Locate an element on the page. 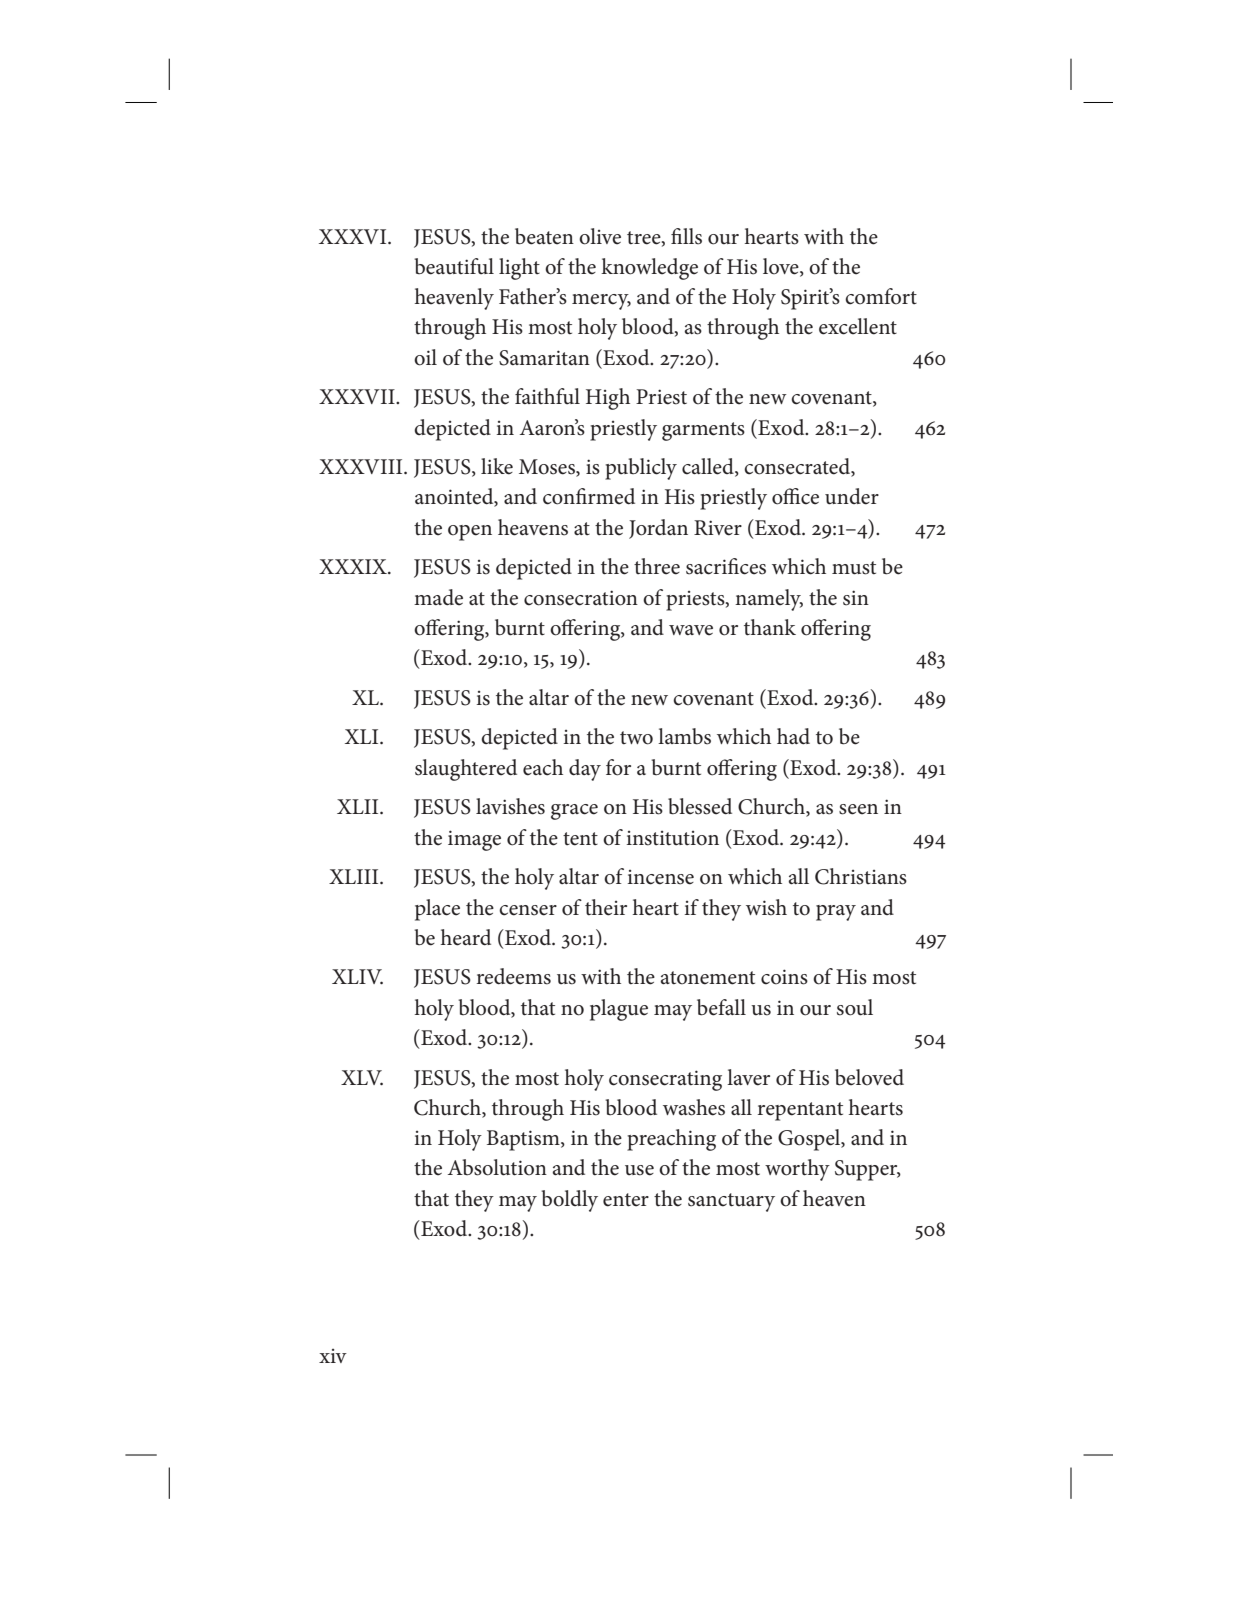 The image size is (1238, 1602). xiv is located at coordinates (333, 1356).
